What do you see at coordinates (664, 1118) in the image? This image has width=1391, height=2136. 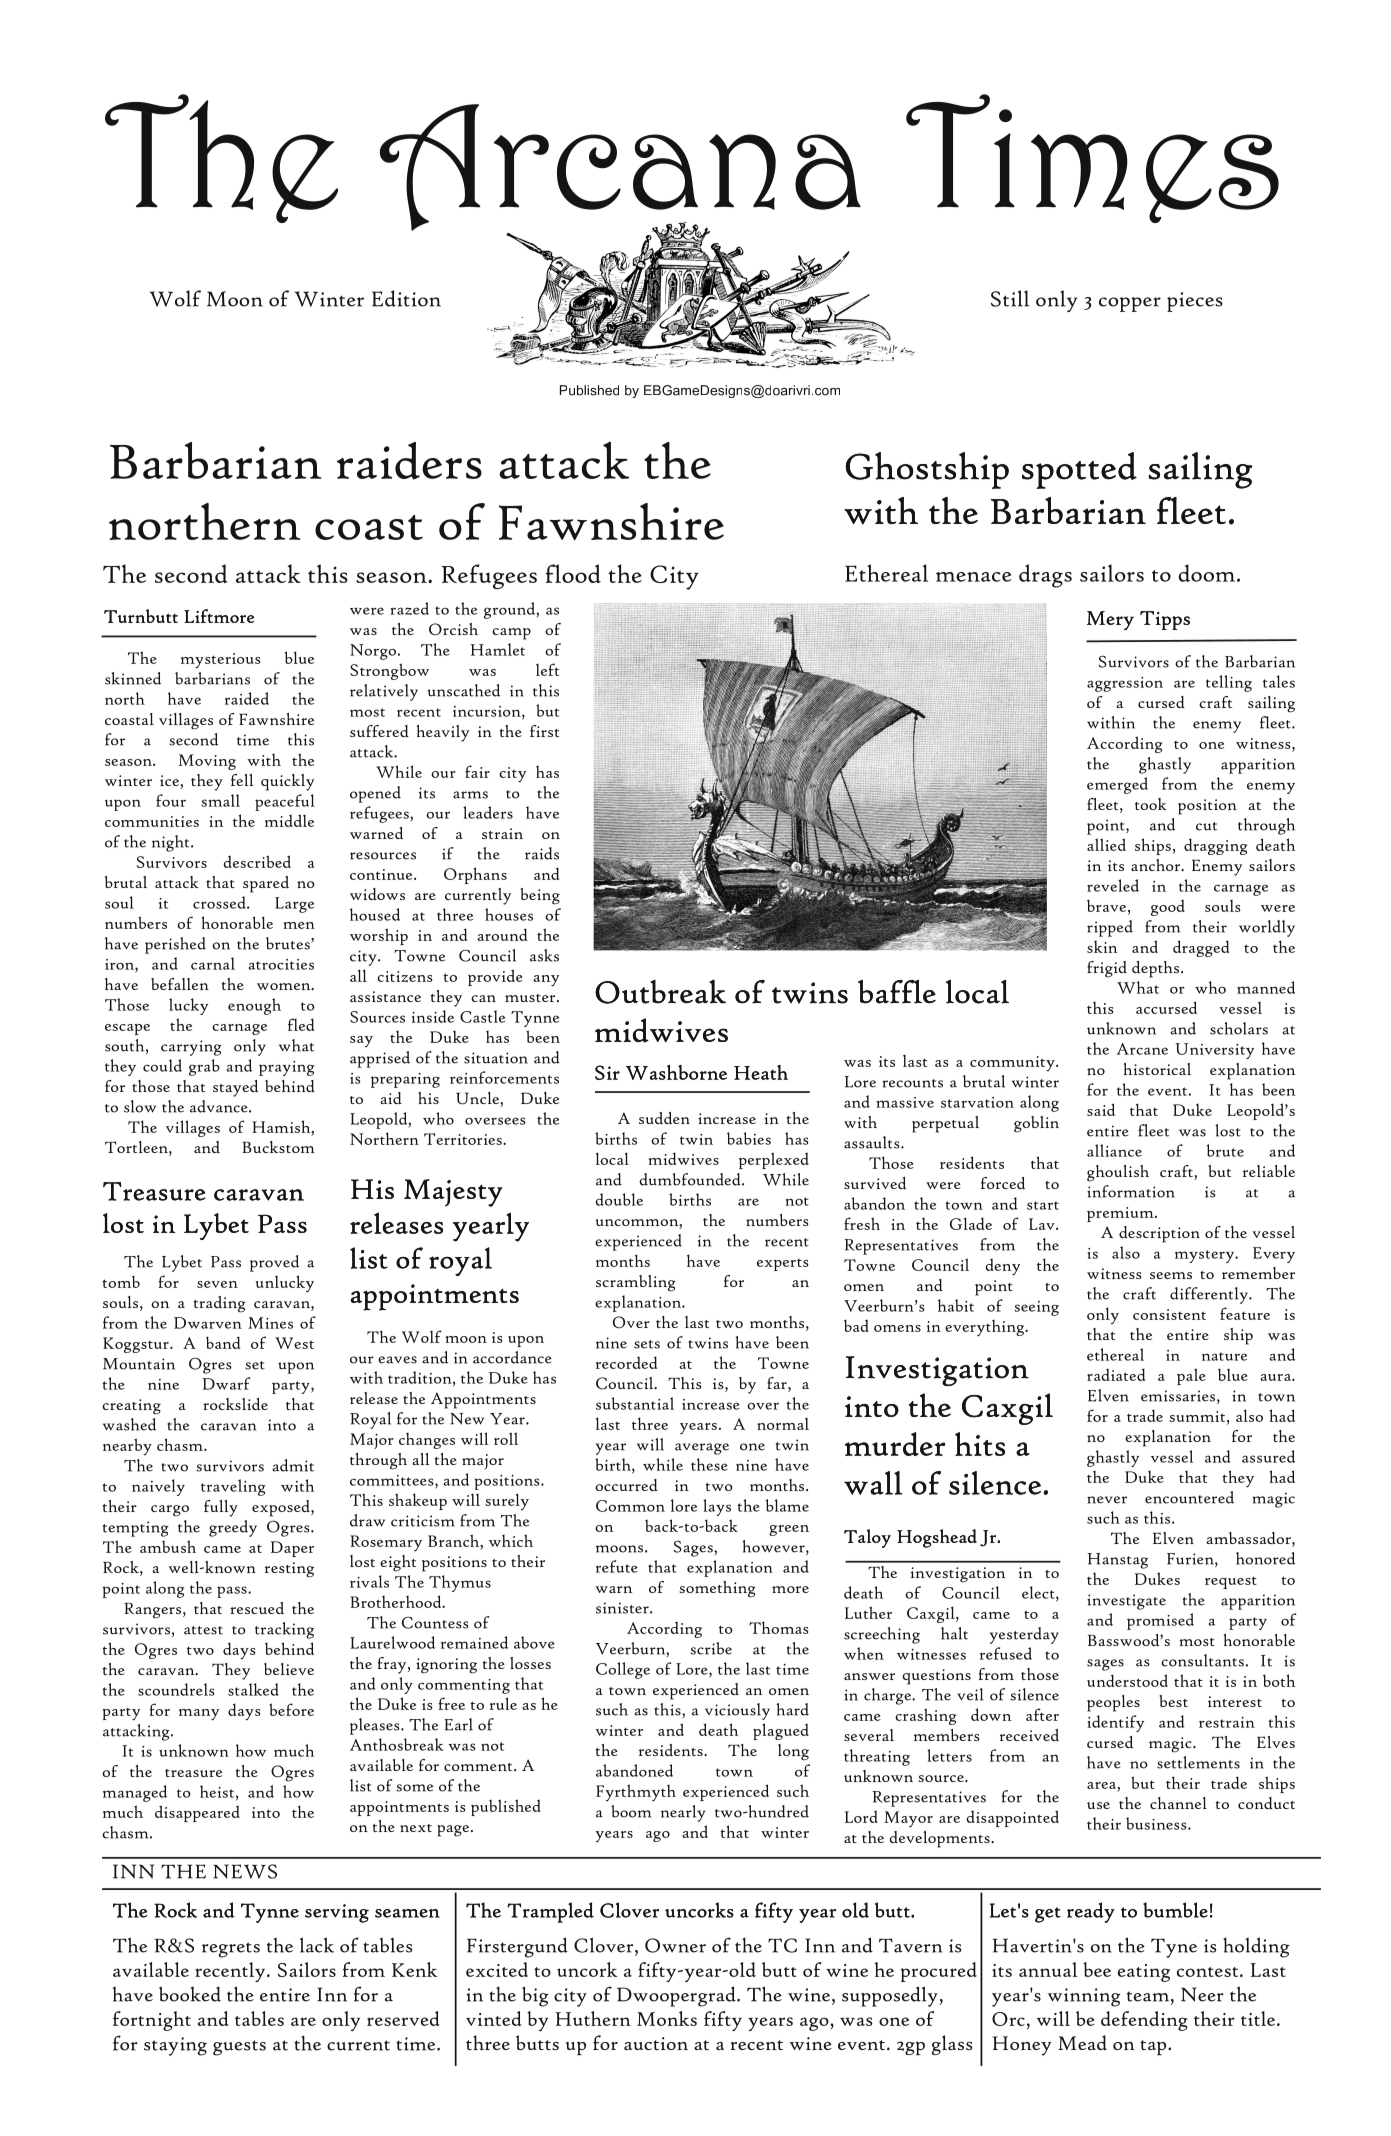 I see `sudden` at bounding box center [664, 1118].
